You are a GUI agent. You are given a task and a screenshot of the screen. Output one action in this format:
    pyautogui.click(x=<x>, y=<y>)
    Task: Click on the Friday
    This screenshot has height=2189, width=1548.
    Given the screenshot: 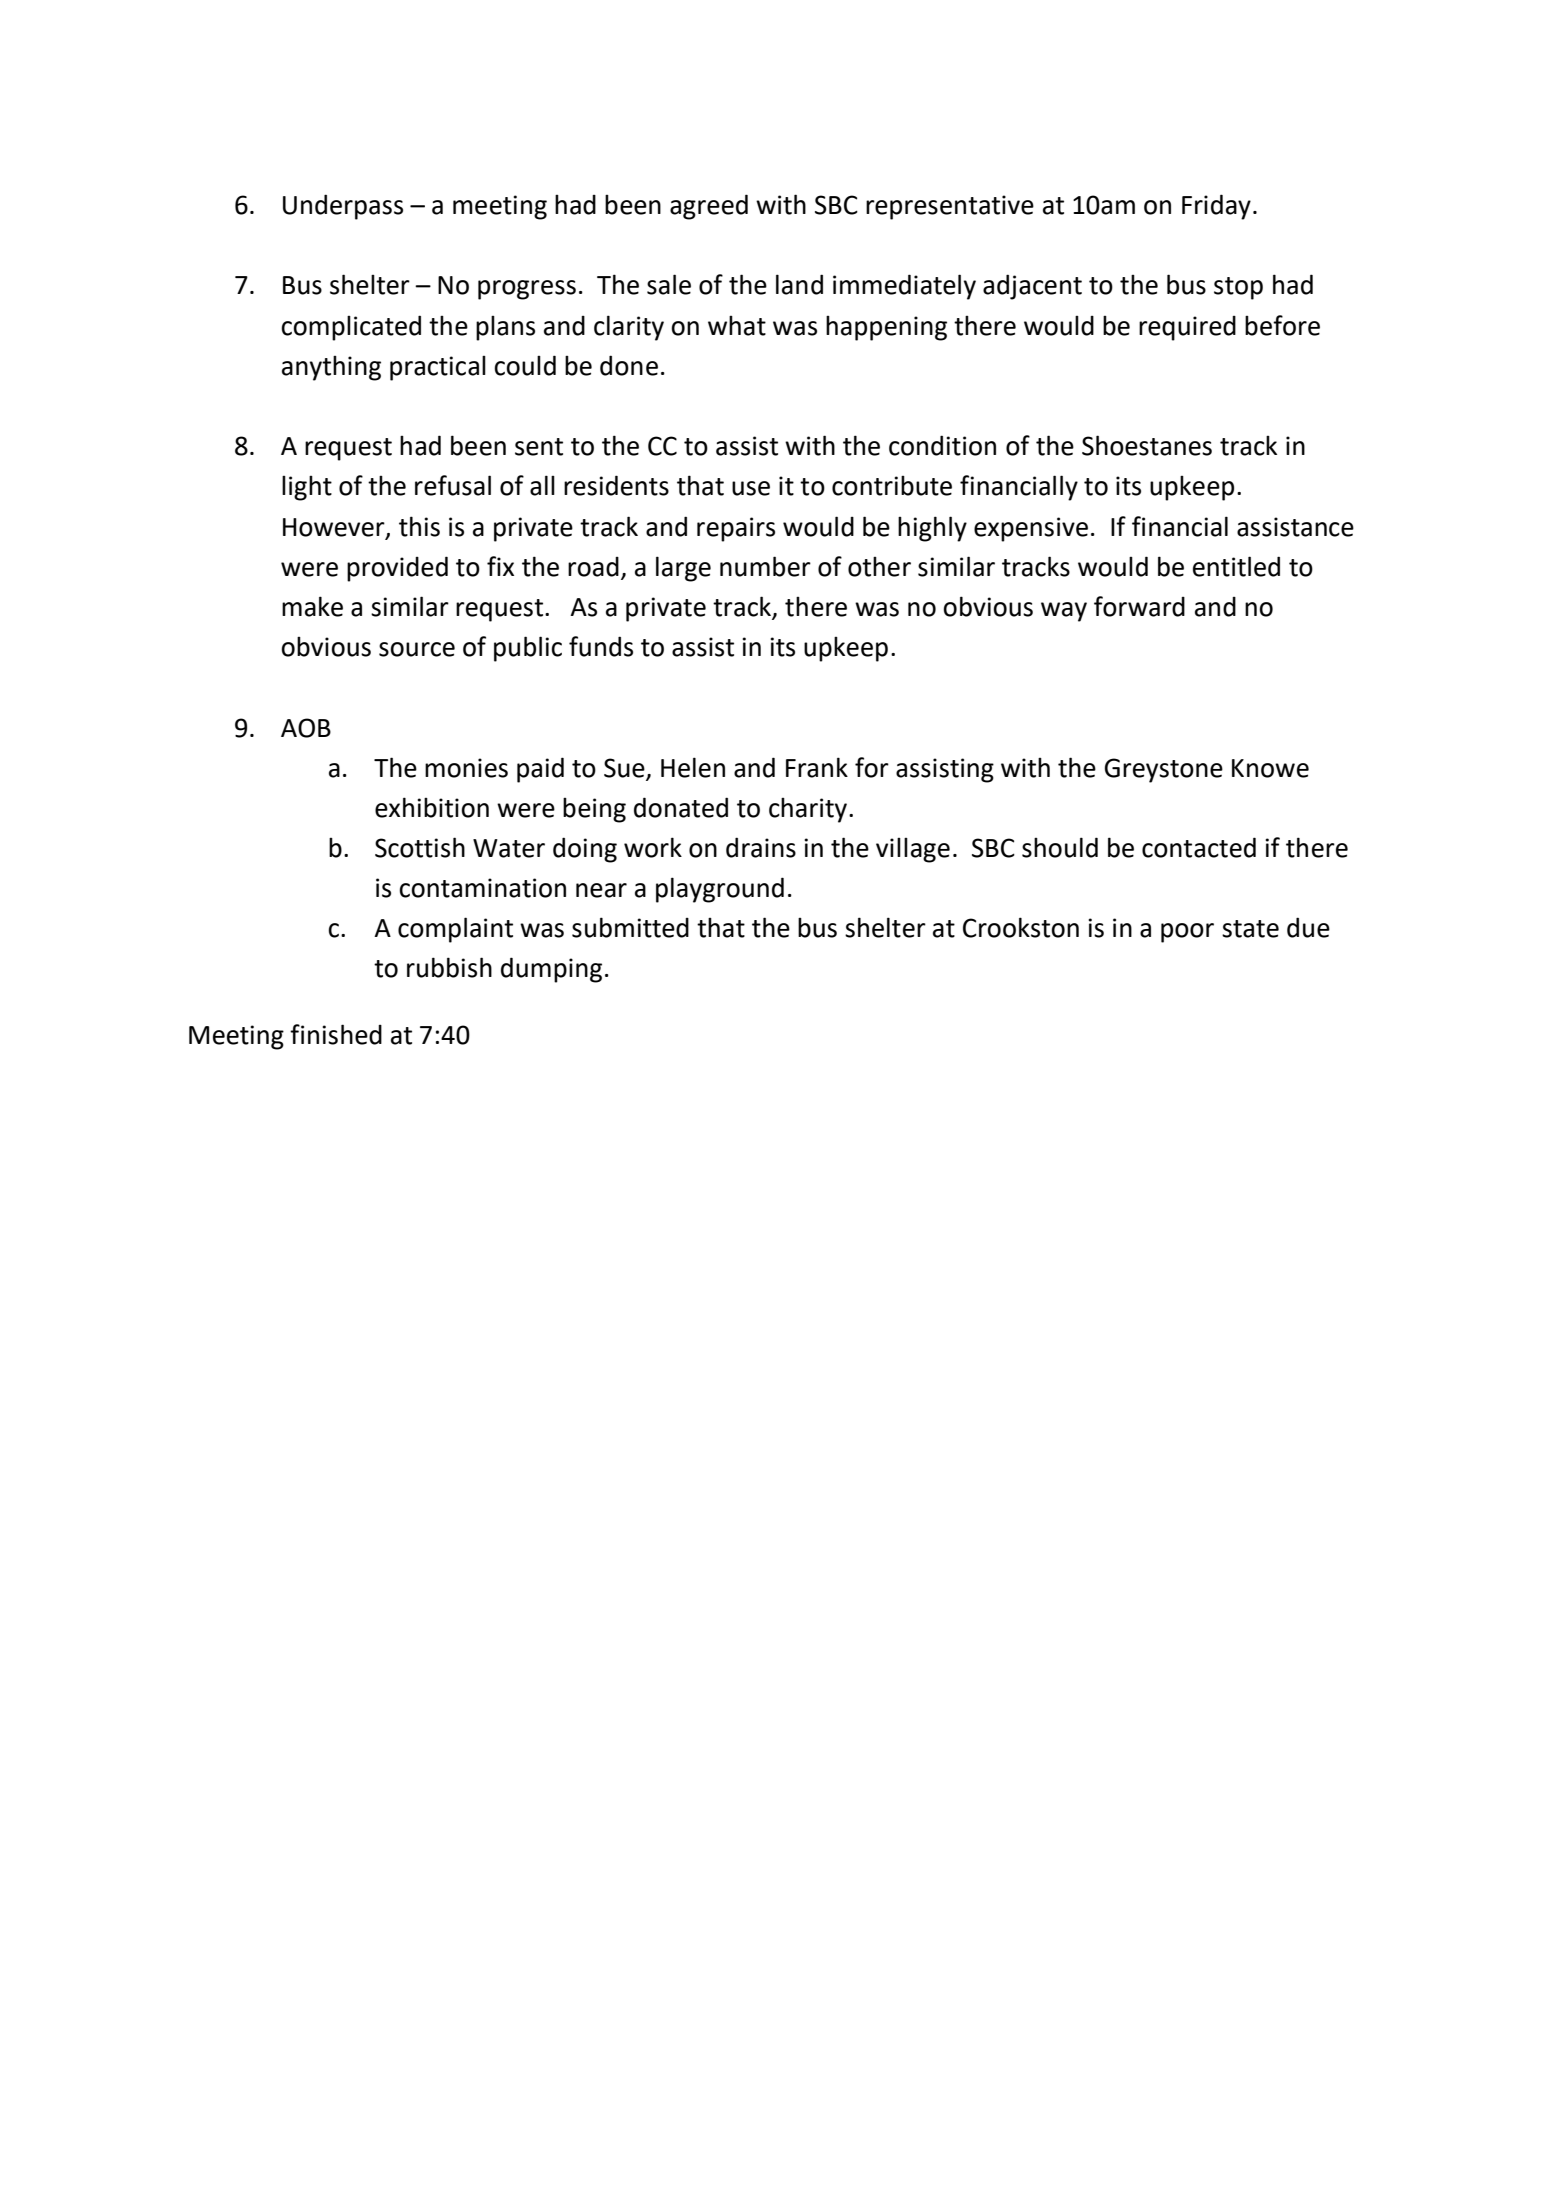 What is the action you would take?
    pyautogui.click(x=1216, y=207)
